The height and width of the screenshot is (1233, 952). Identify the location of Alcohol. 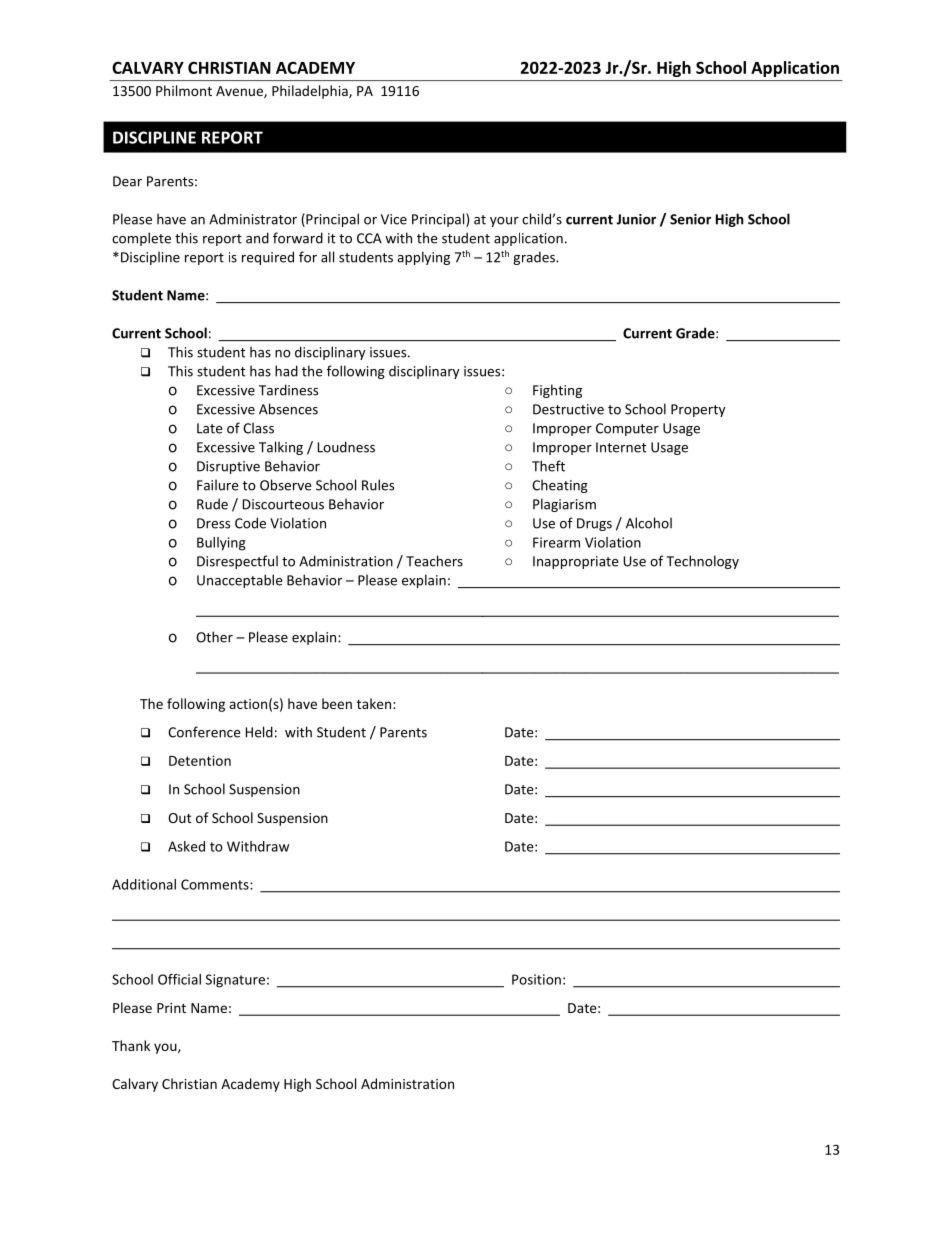
(649, 523).
